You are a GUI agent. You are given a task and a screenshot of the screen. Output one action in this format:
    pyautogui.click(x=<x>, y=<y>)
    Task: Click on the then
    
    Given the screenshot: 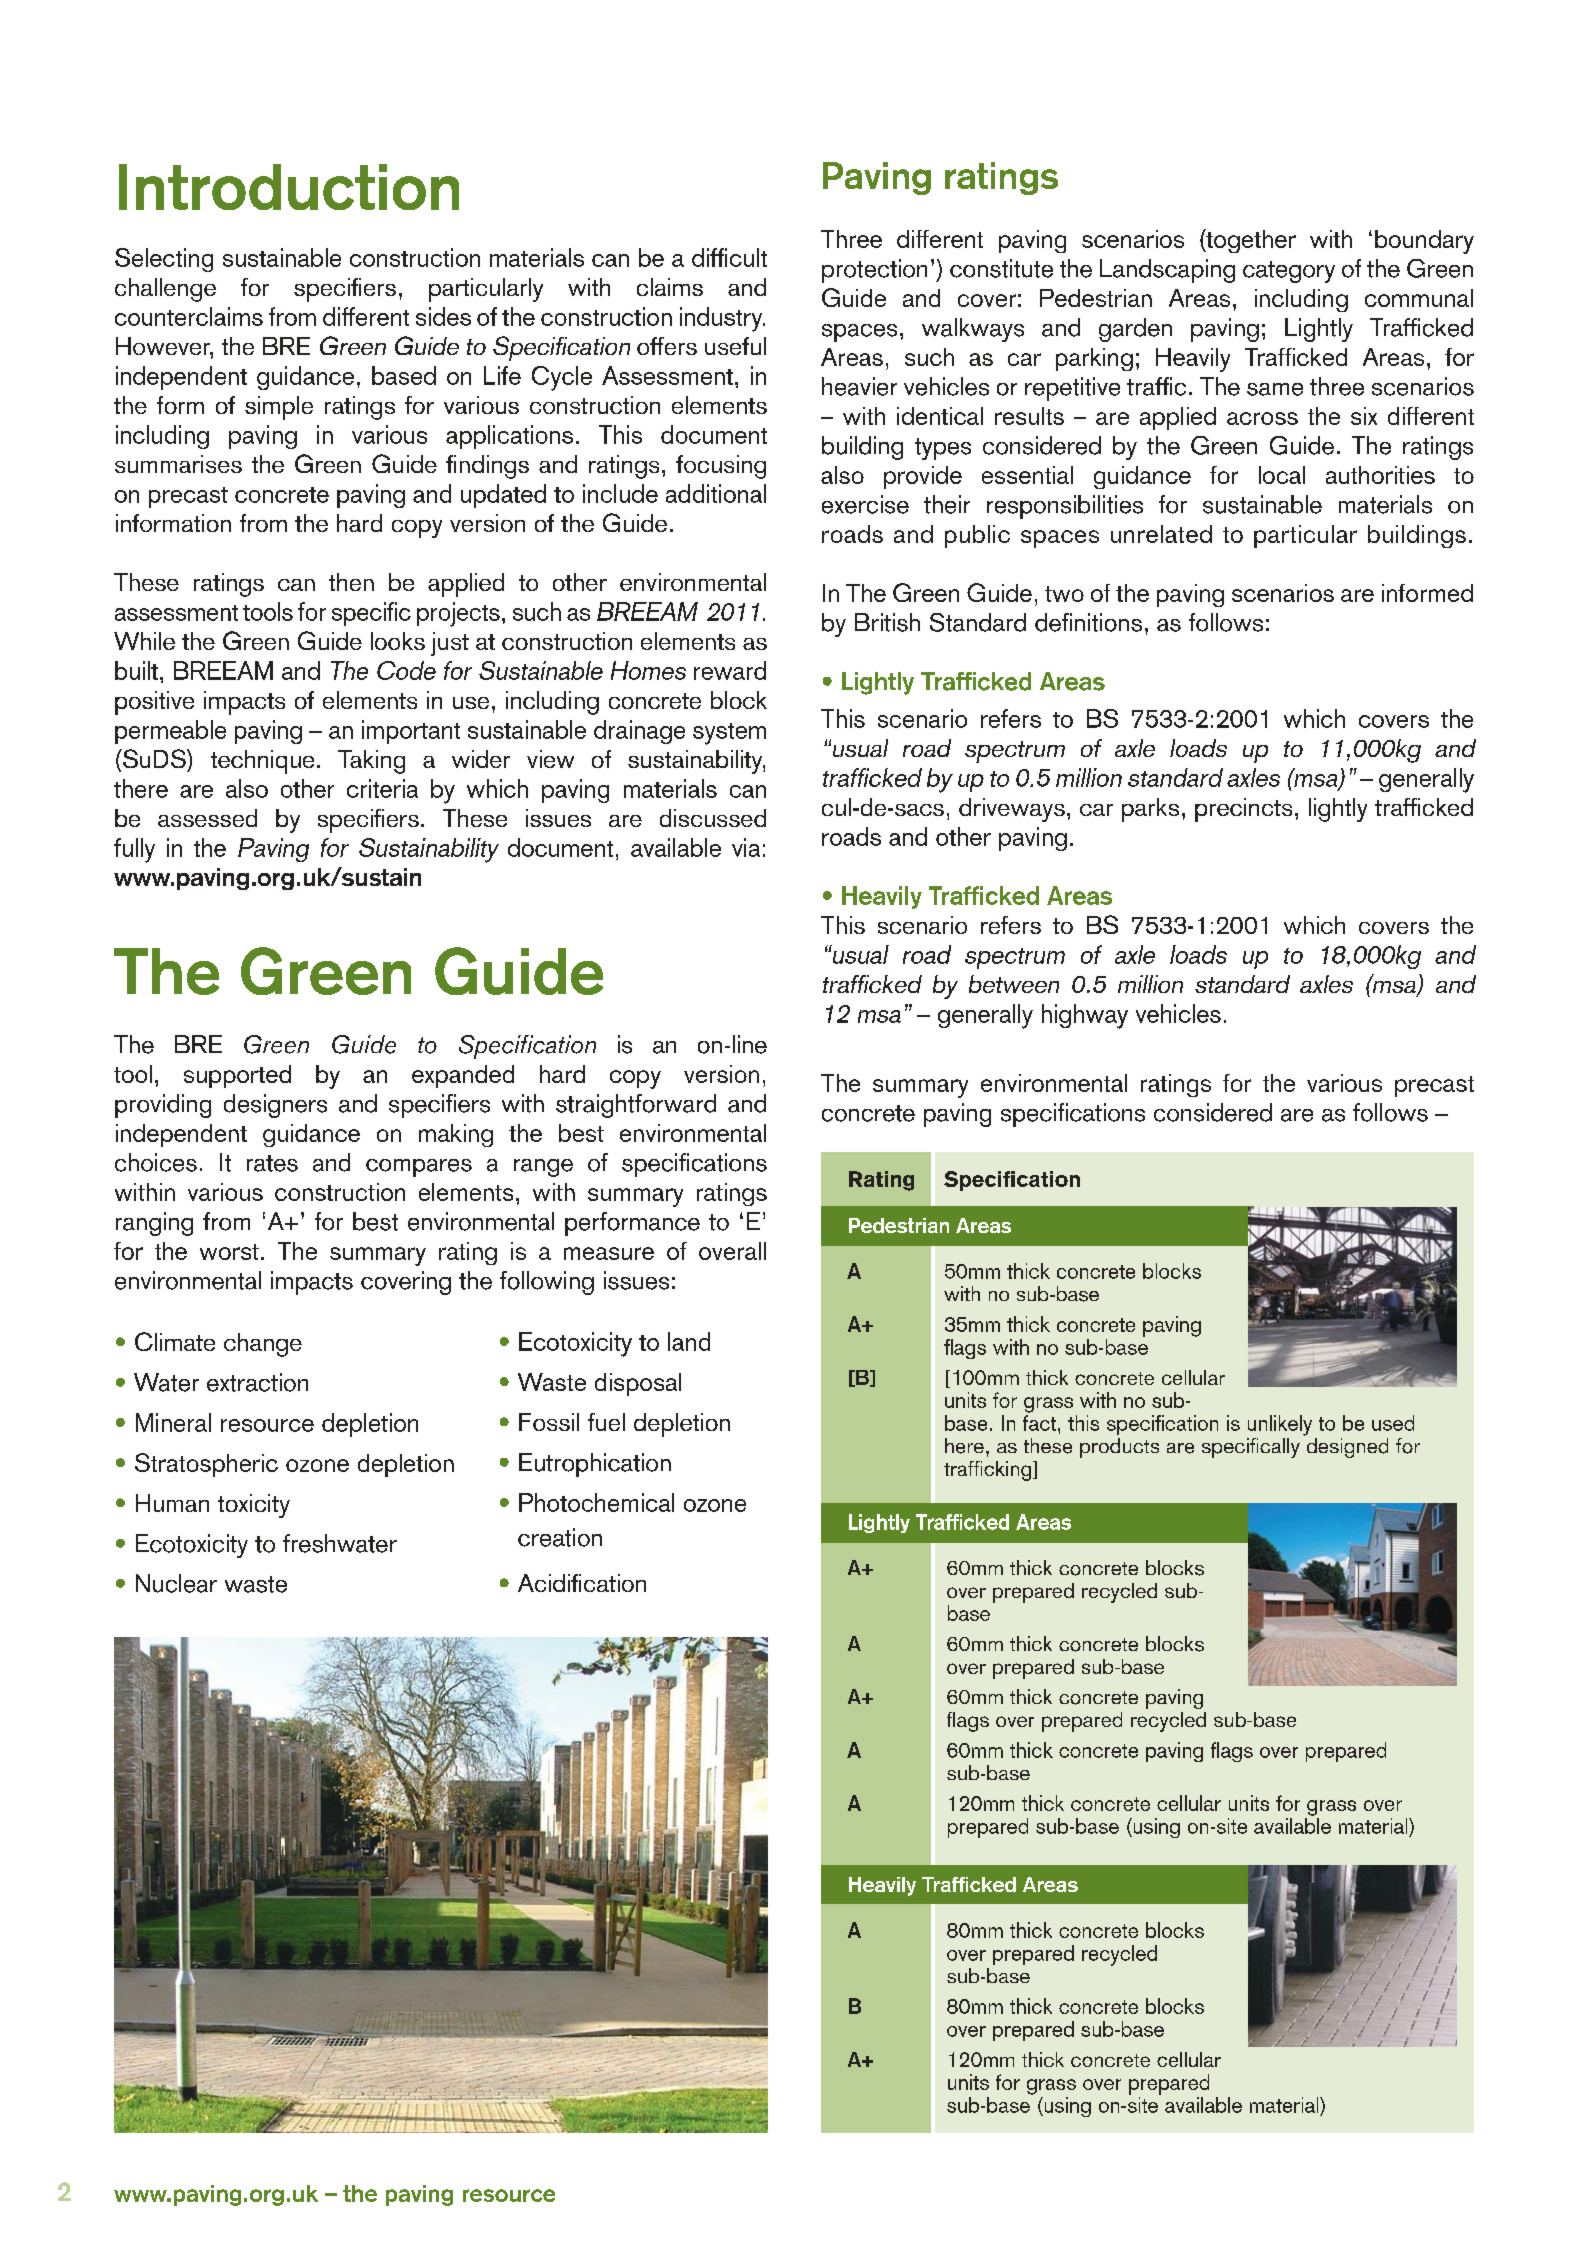 What is the action you would take?
    pyautogui.click(x=351, y=582)
